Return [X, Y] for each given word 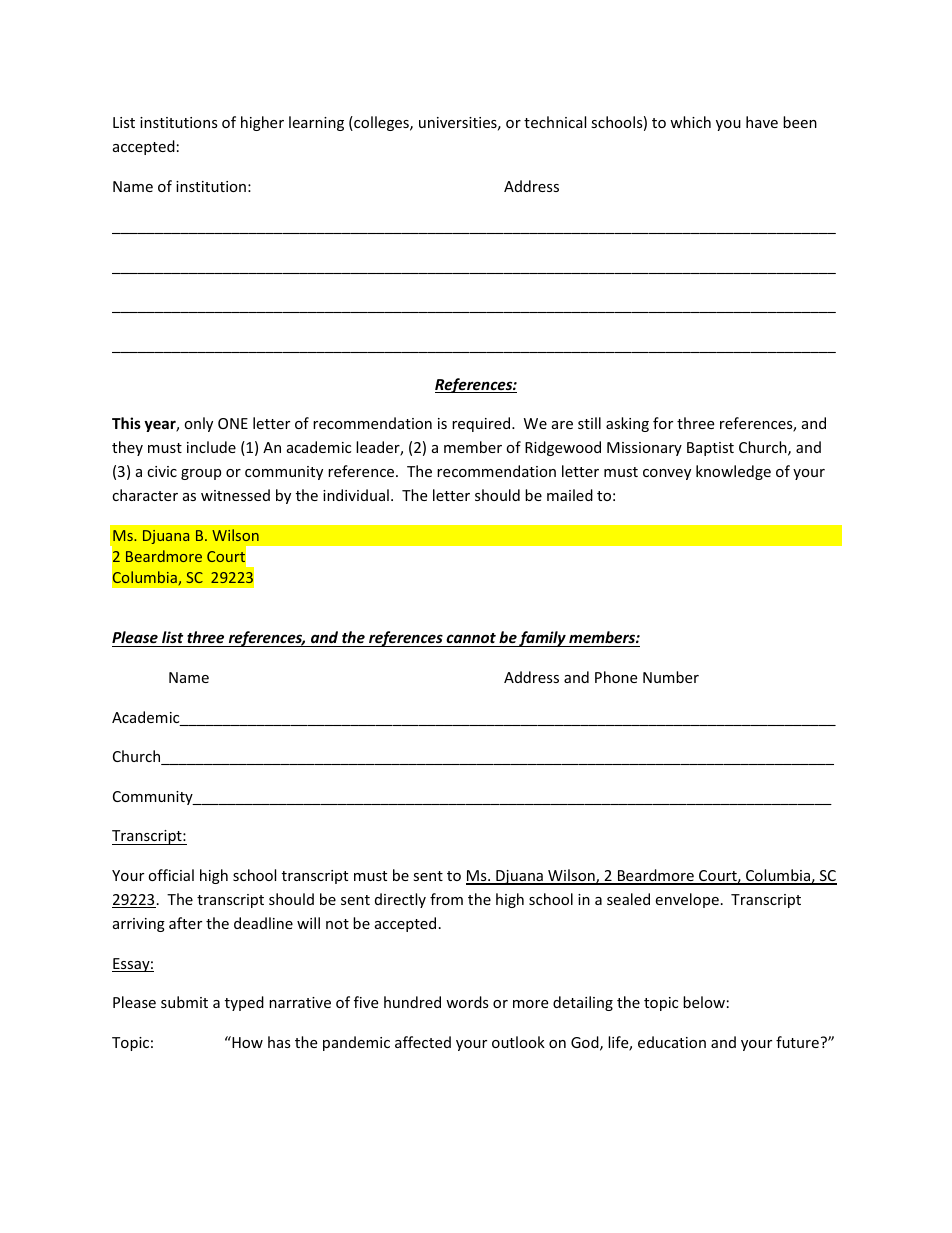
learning [316, 123]
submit [184, 1002]
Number [671, 677]
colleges [381, 123]
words [467, 1002]
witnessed [235, 495]
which [690, 122]
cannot [471, 638]
